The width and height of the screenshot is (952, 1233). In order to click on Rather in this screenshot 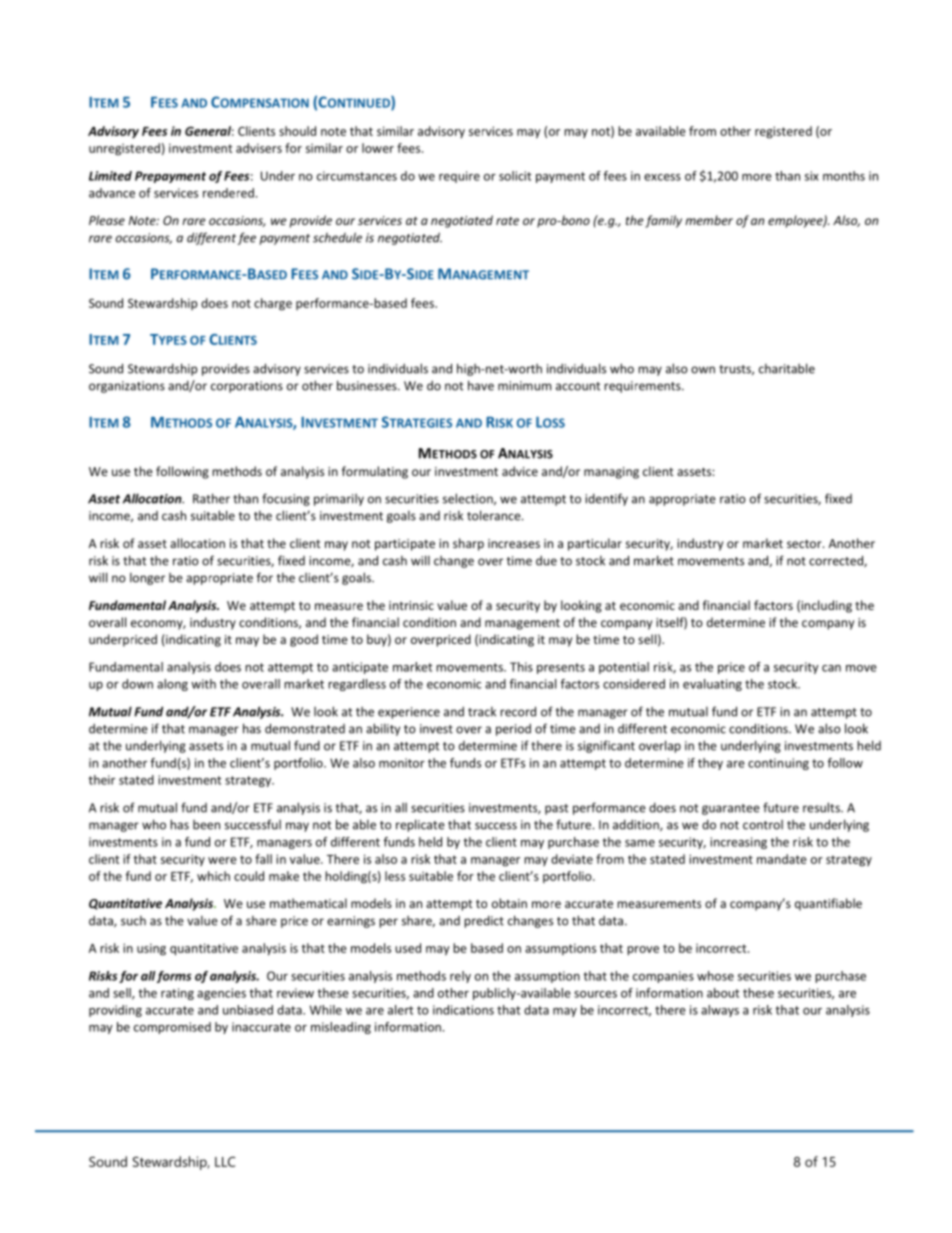, I will do `click(211, 498)`.
